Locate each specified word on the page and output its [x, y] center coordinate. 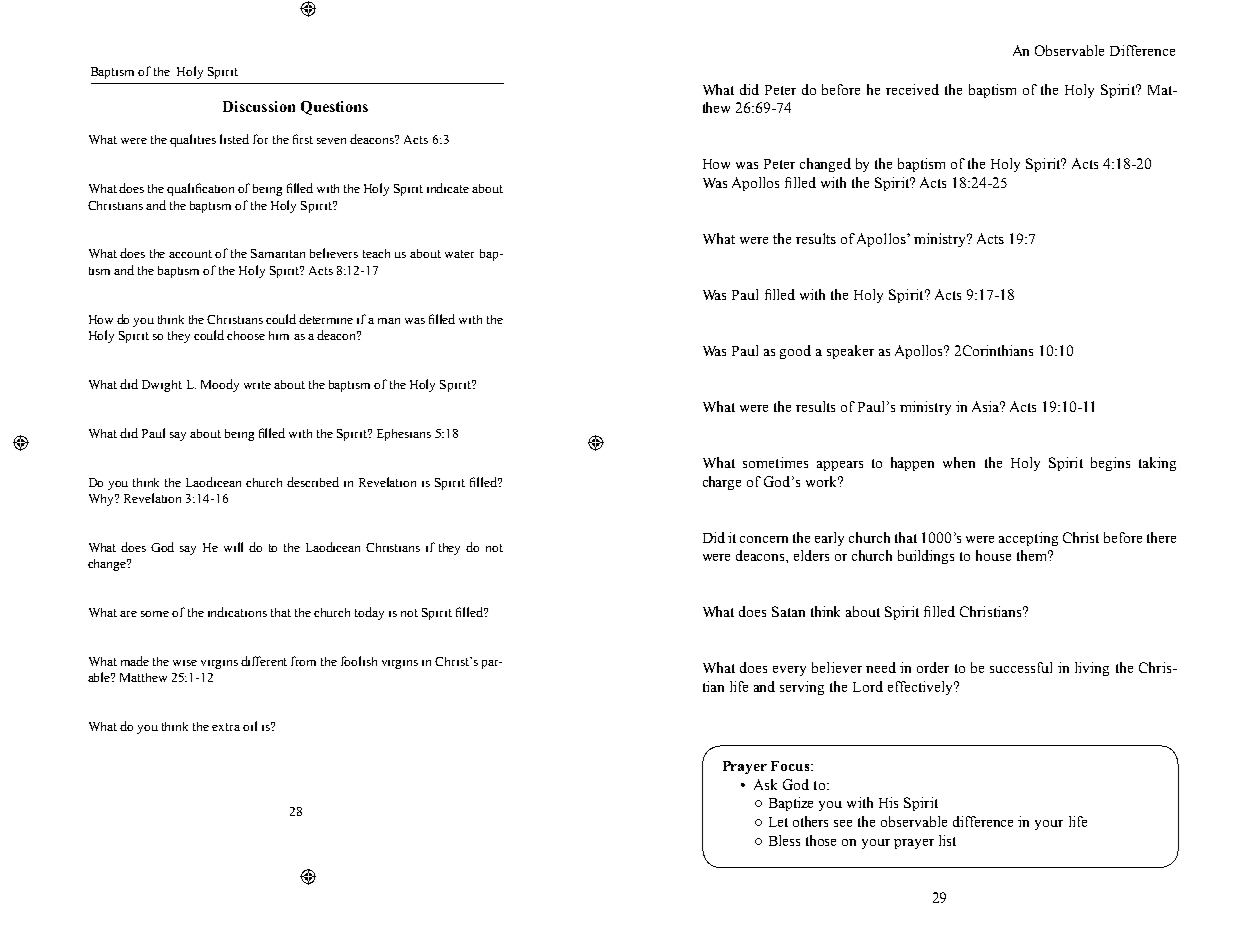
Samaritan [278, 253]
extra [226, 727]
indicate [448, 188]
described [313, 482]
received [912, 89]
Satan [788, 611]
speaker [850, 352]
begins [1110, 464]
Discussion [259, 106]
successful [1021, 667]
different [264, 661]
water [459, 254]
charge [722, 483]
